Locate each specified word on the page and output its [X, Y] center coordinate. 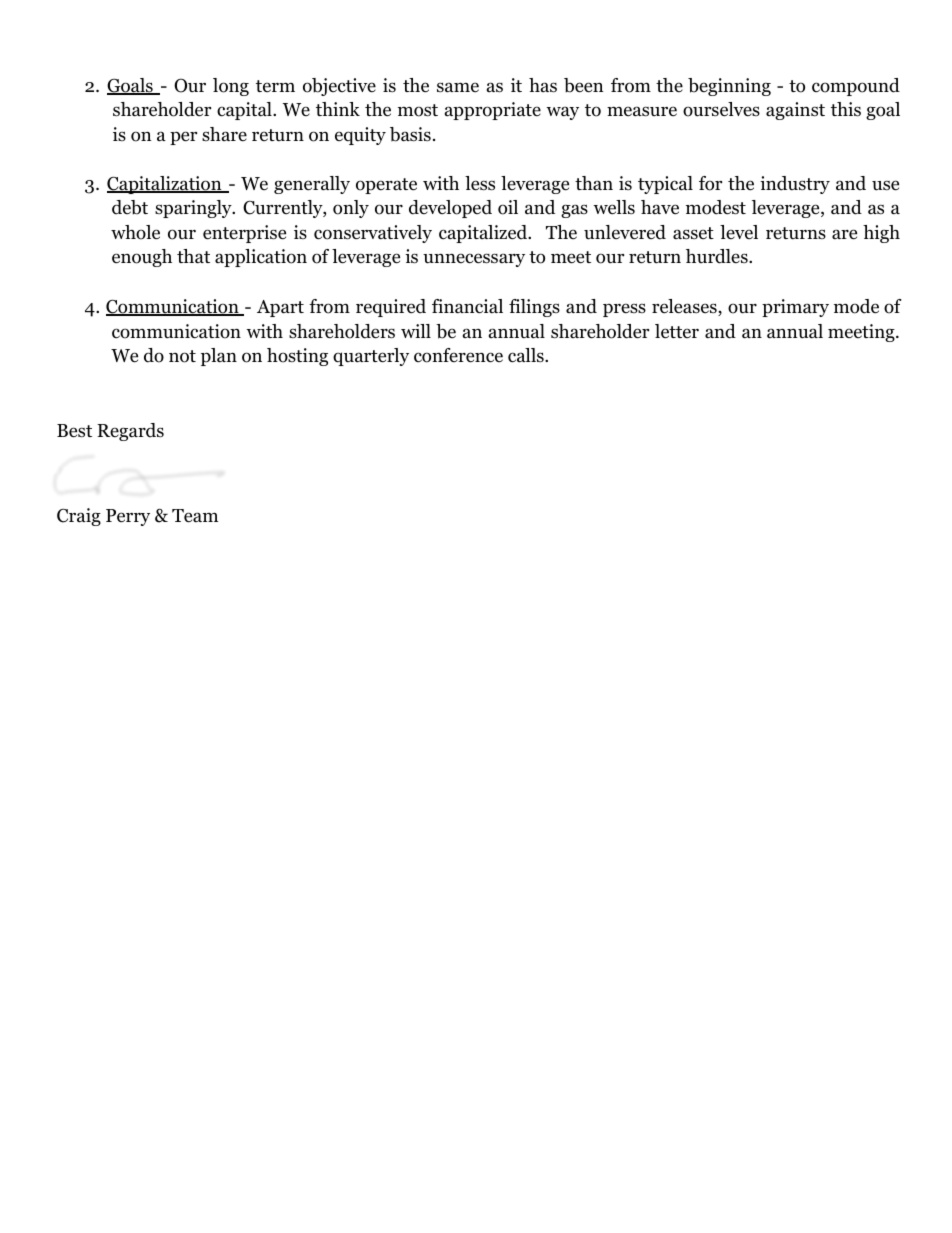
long [231, 87]
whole [135, 232]
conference [458, 355]
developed [450, 209]
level [739, 232]
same [458, 87]
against [795, 111]
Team [195, 516]
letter [677, 331]
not [182, 356]
